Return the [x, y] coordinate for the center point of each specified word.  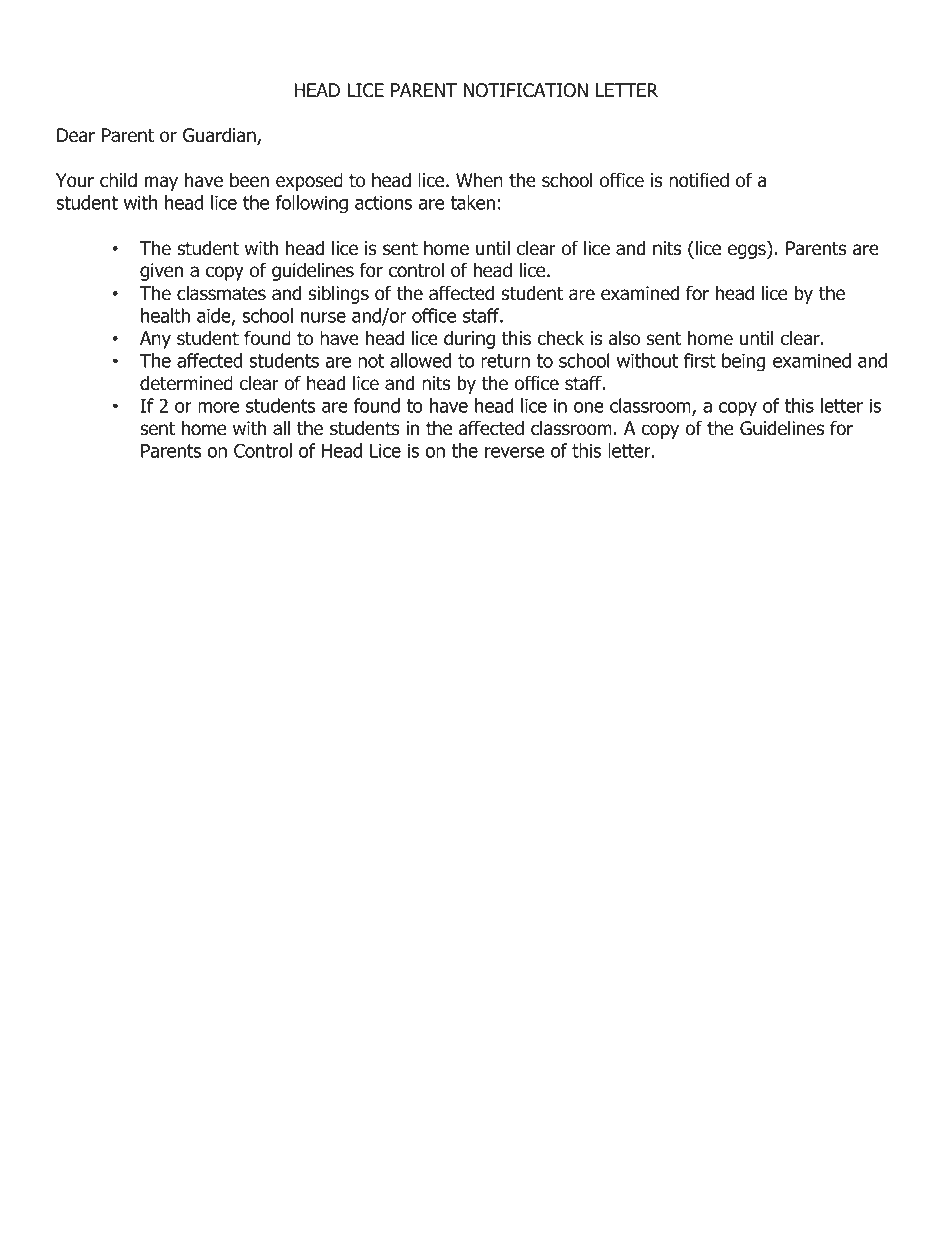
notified [699, 180]
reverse [514, 452]
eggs [748, 251]
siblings [338, 294]
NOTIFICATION [526, 90]
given [161, 272]
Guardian [220, 136]
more [218, 407]
